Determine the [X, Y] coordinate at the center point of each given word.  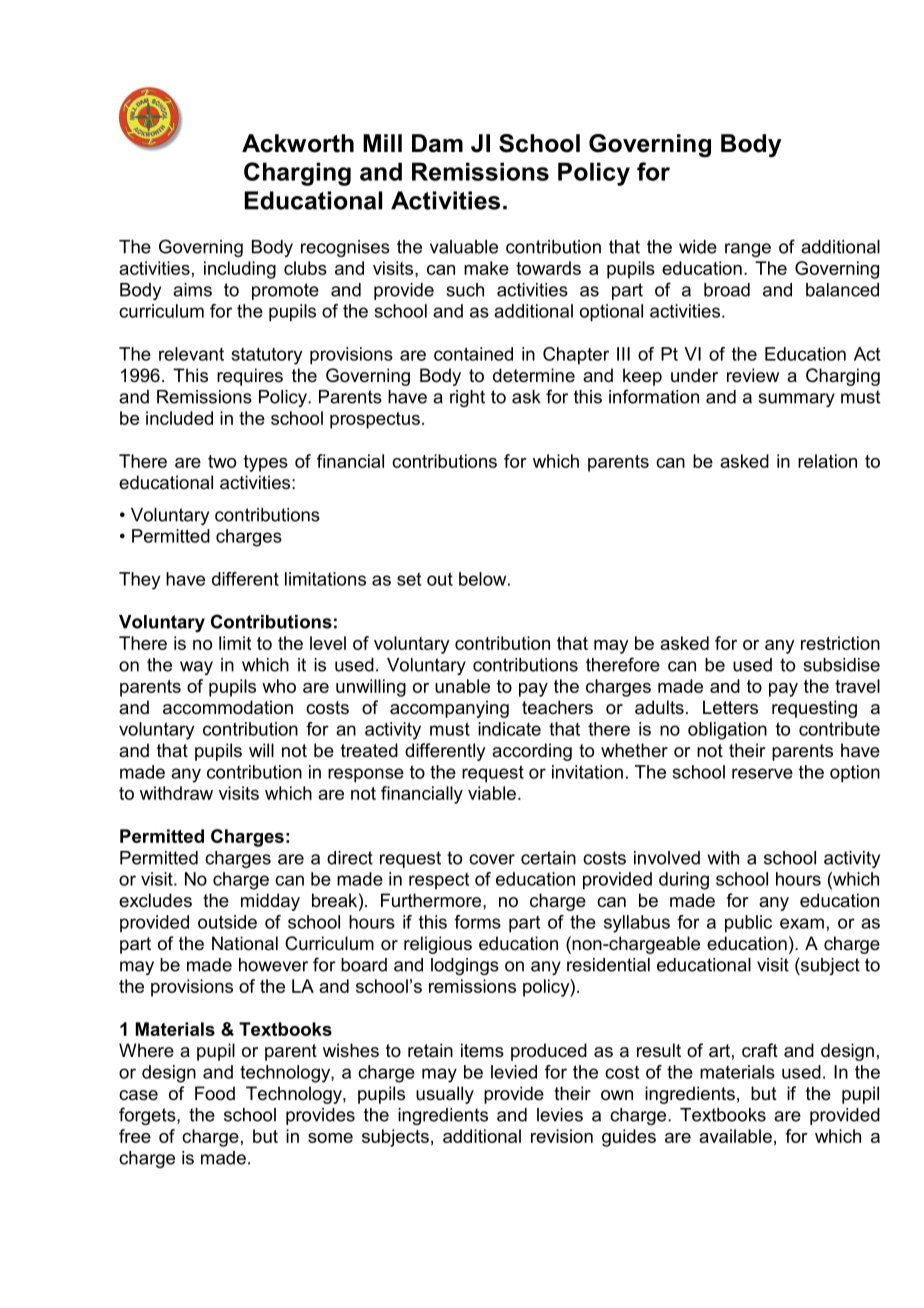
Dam [437, 143]
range [748, 250]
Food [215, 1093]
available [735, 1136]
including [240, 270]
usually [445, 1095]
